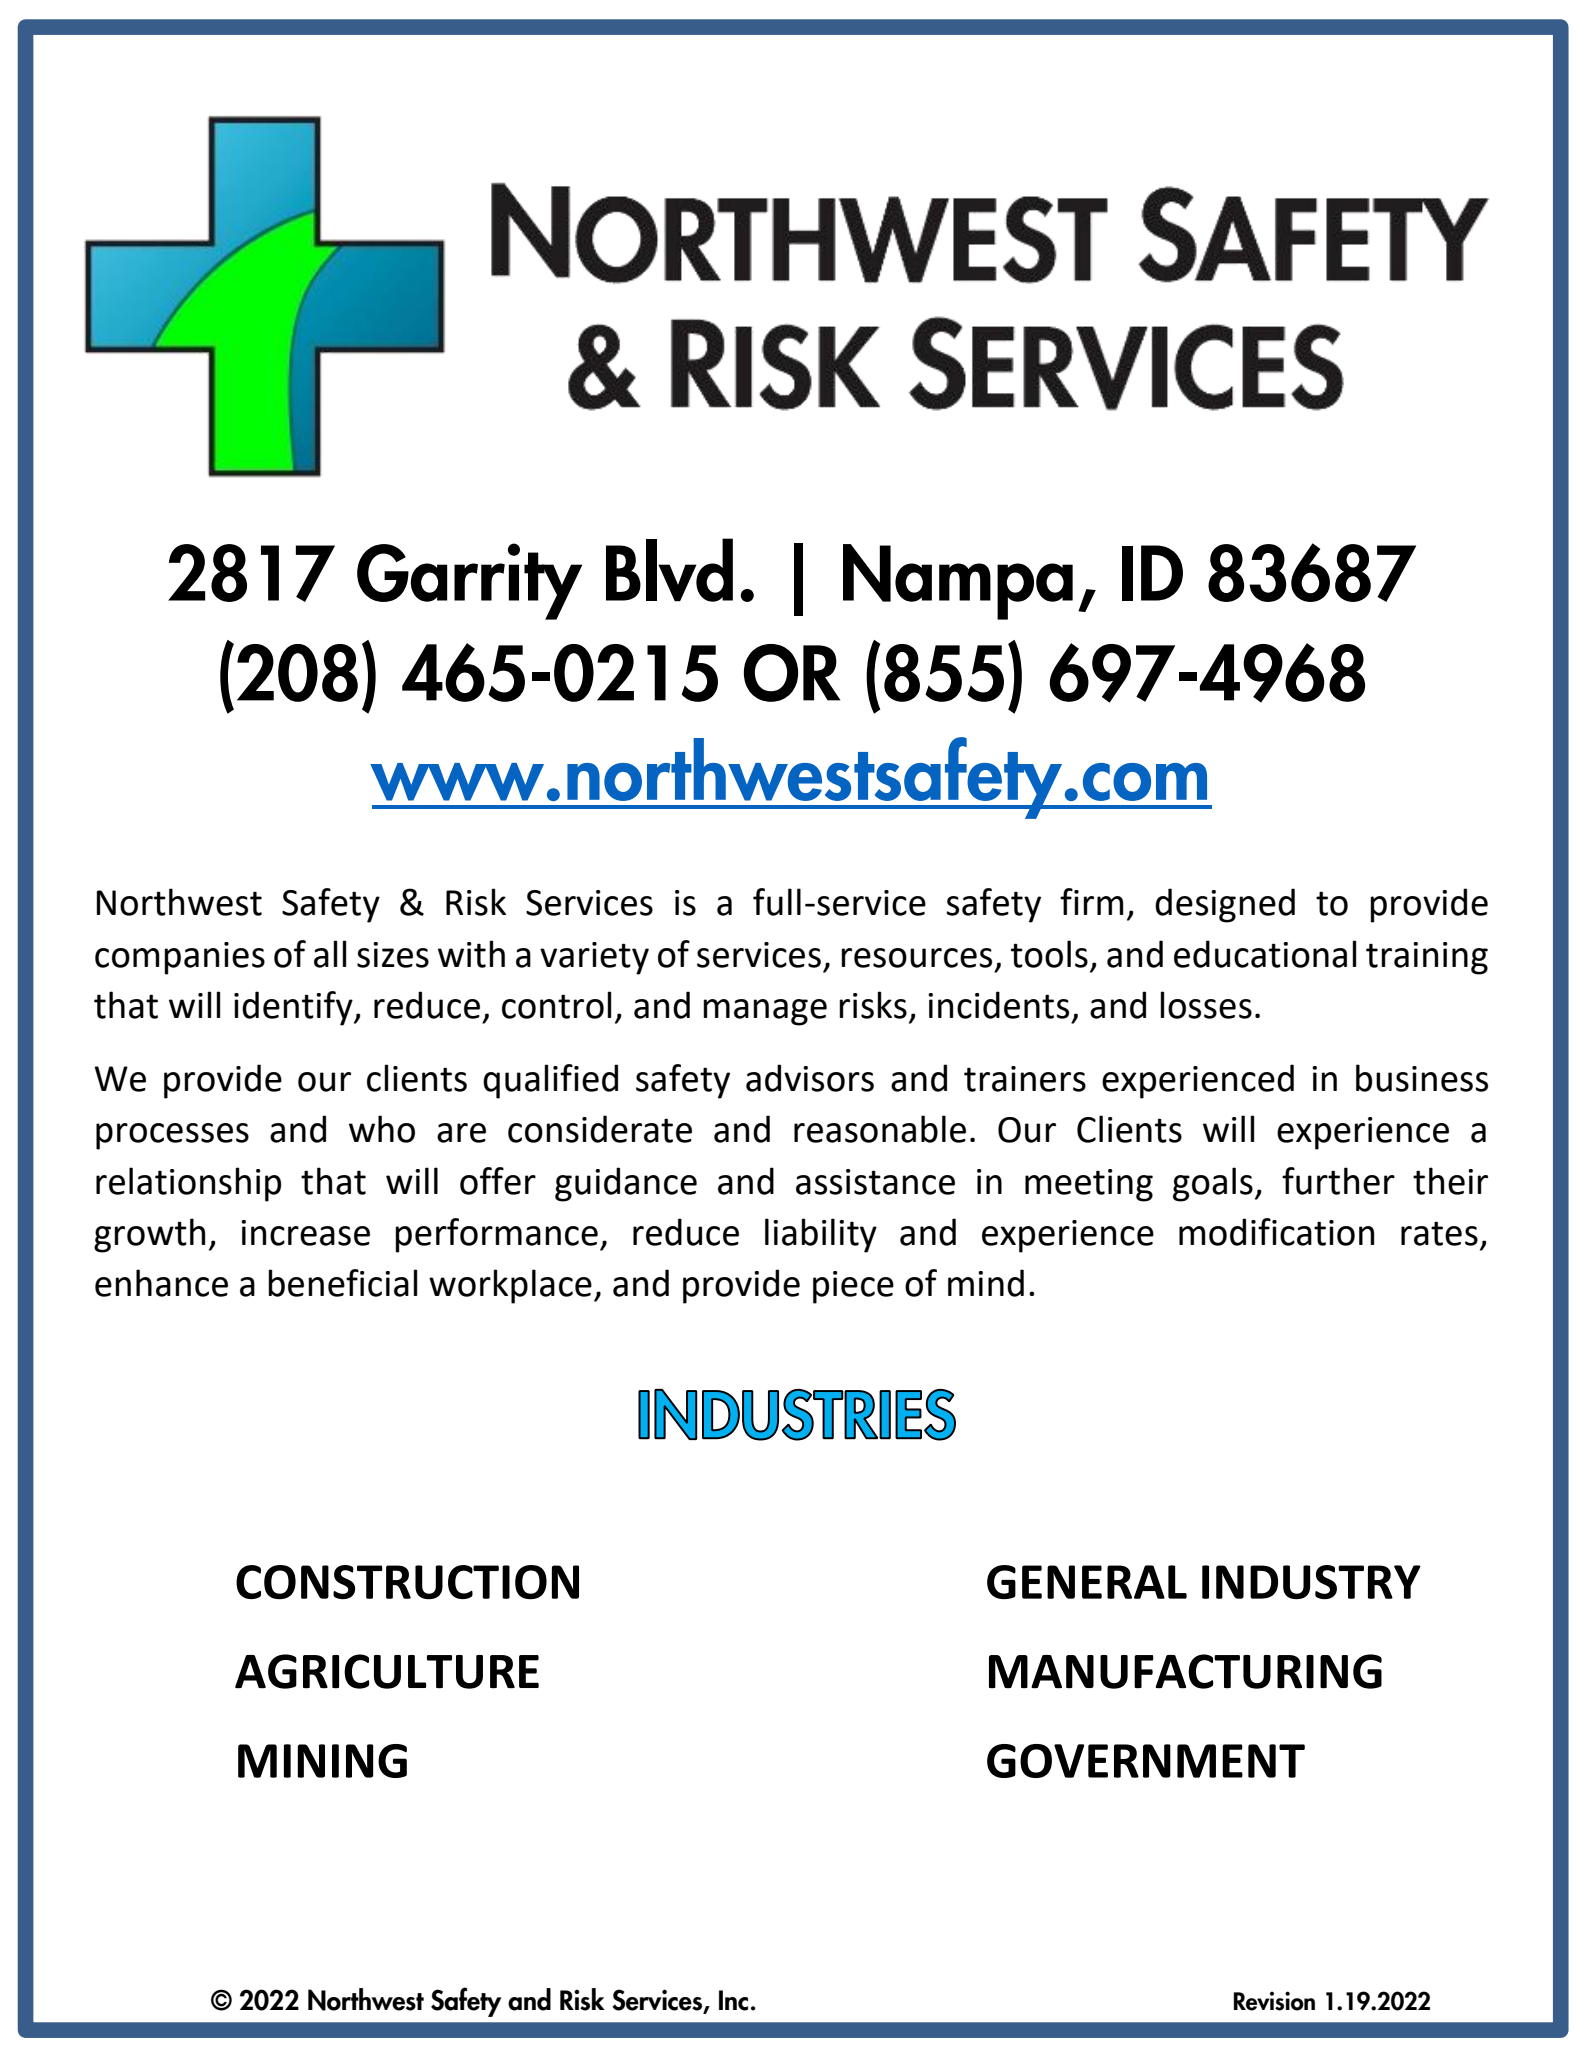  I want to click on MINING, so click(322, 1761).
